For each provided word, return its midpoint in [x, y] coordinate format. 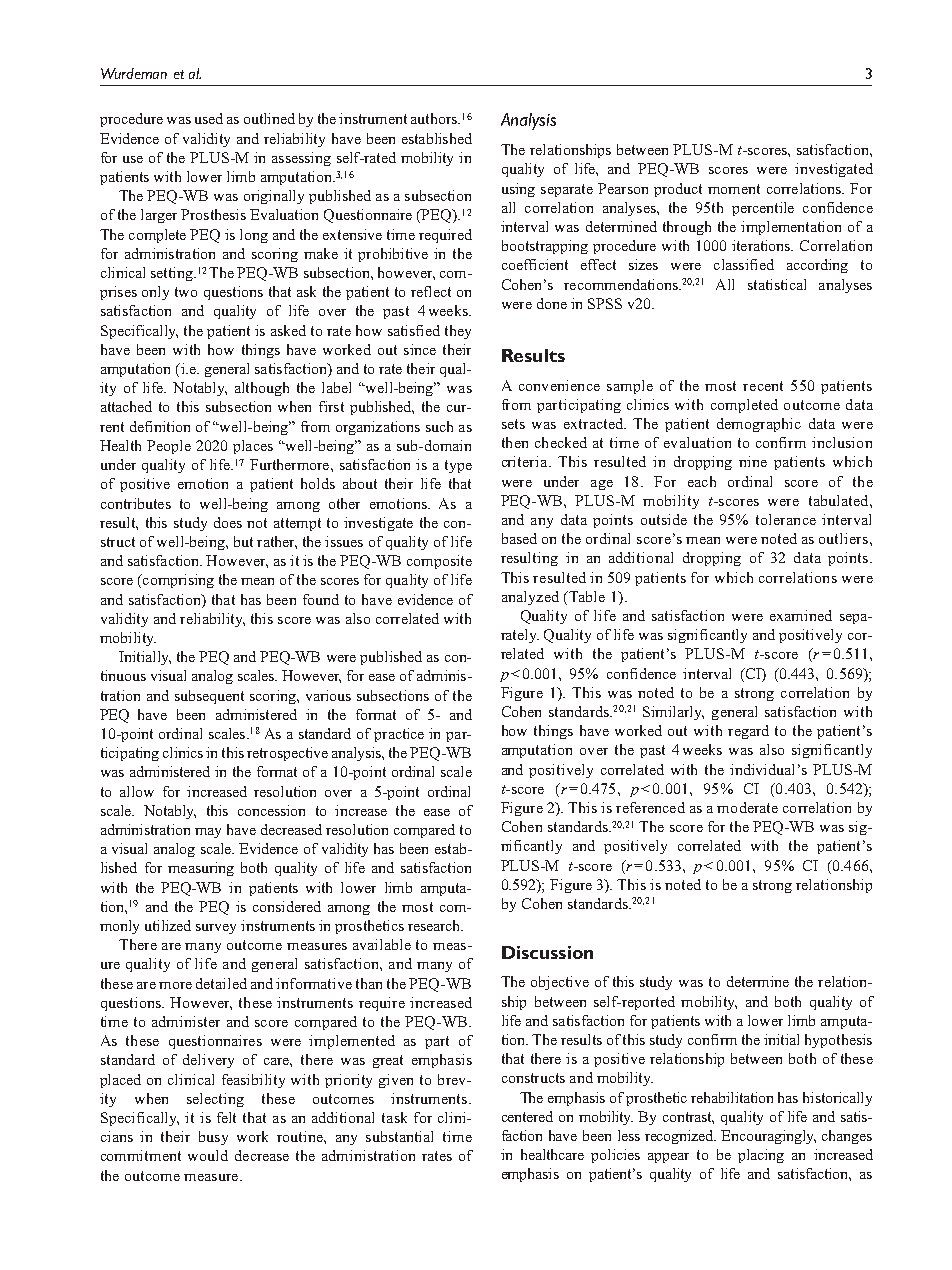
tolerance [786, 519]
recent [763, 386]
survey [216, 929]
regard [748, 732]
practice [399, 735]
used [209, 118]
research [435, 925]
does [228, 522]
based [519, 538]
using [518, 190]
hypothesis [838, 1041]
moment [734, 189]
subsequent [209, 697]
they [458, 332]
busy [213, 1138]
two [186, 292]
